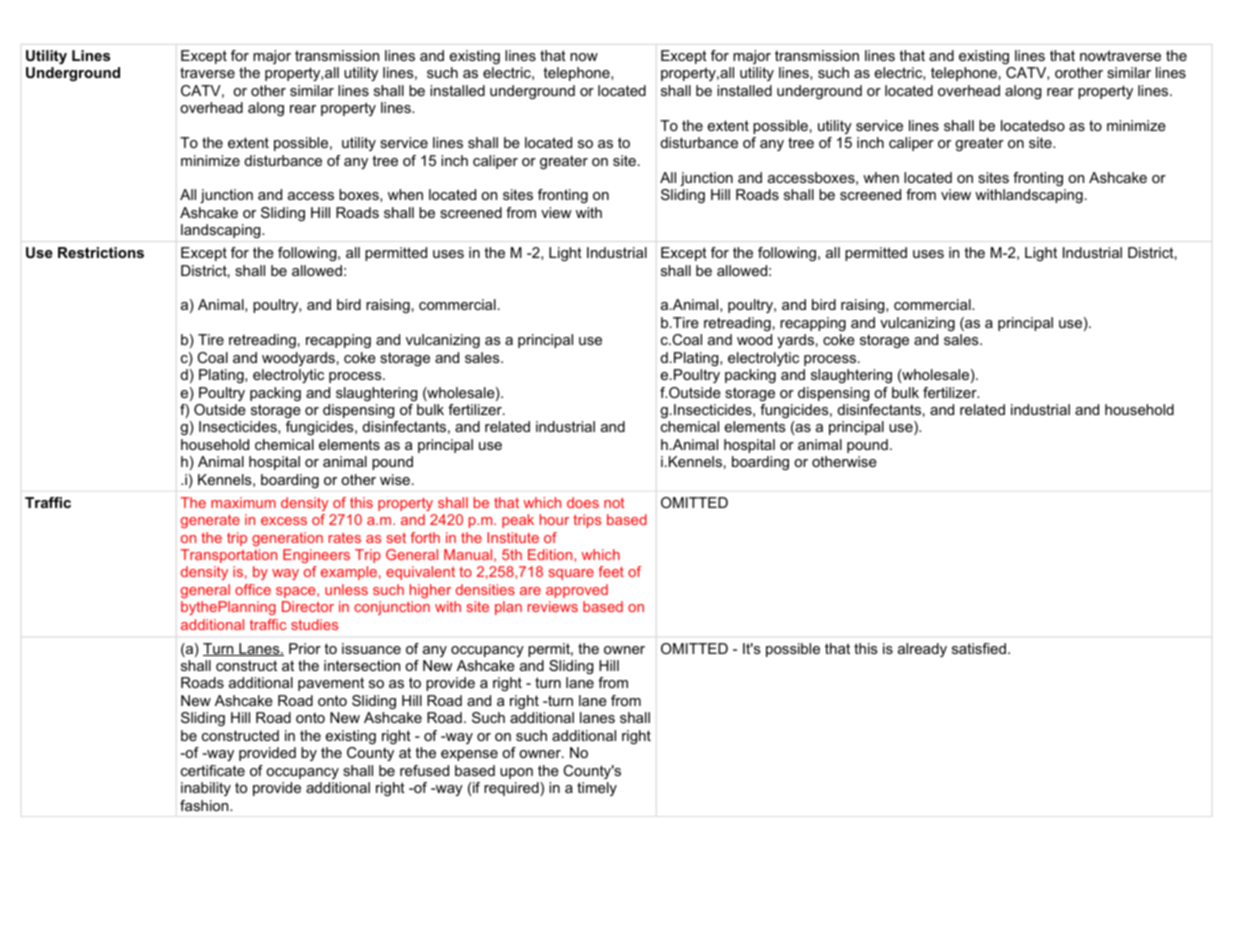  I want to click on already, so click(922, 650).
